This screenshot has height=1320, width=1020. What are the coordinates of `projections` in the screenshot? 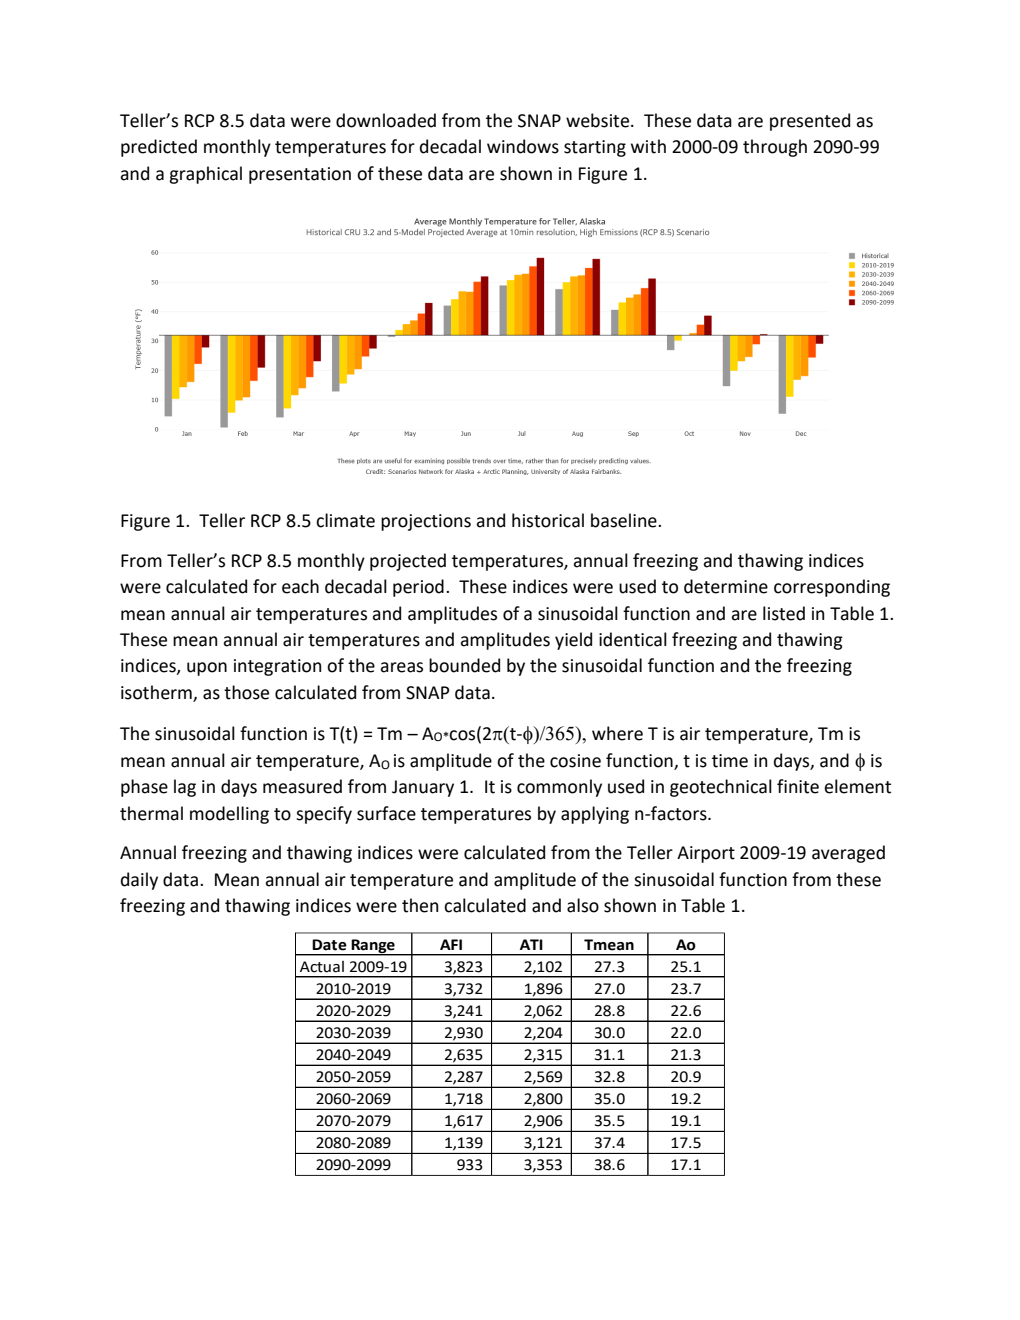 It's located at (426, 522).
